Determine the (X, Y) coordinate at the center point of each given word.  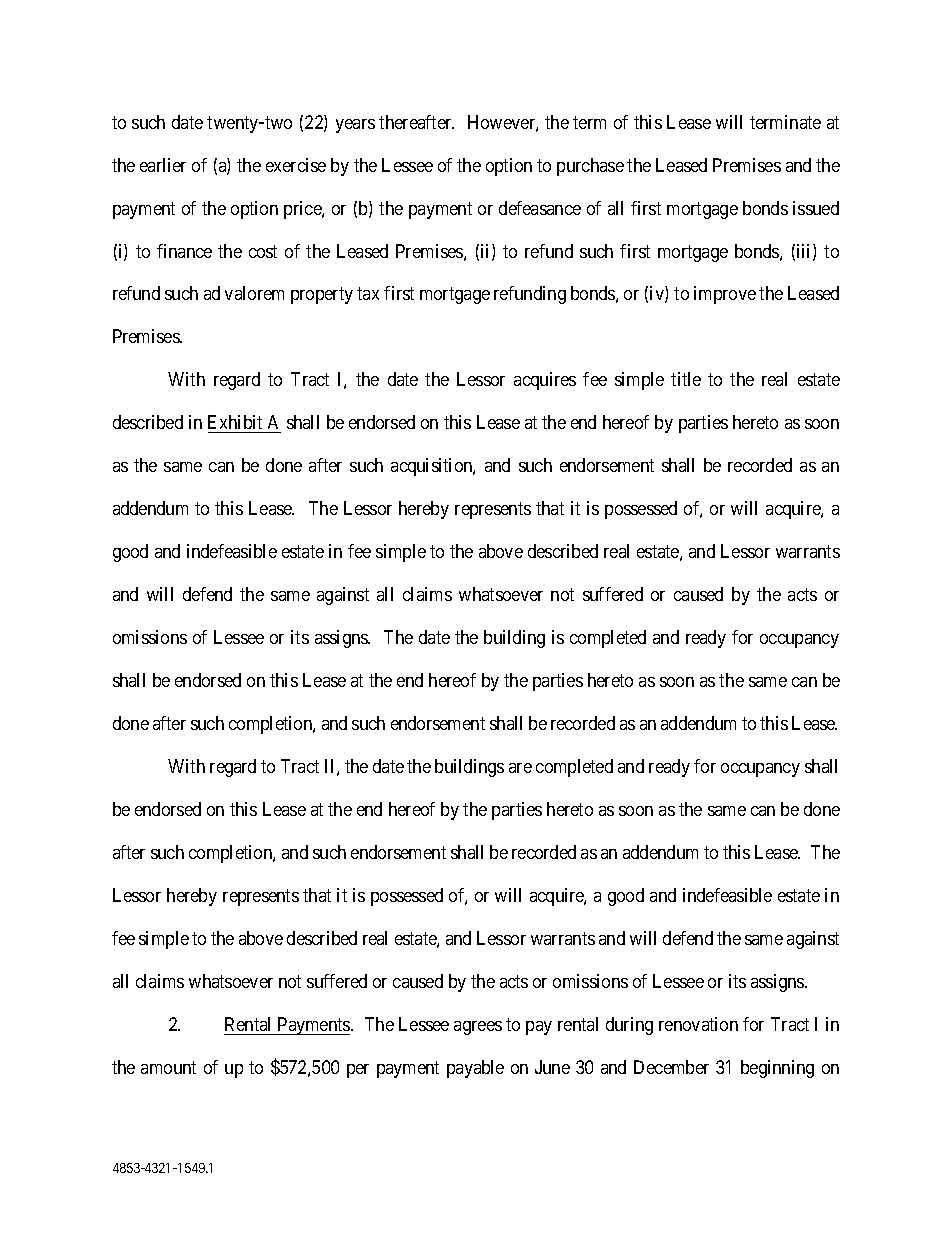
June (552, 1067)
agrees (478, 1028)
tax (368, 294)
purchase (590, 167)
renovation (698, 1024)
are (520, 768)
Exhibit (236, 424)
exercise (296, 165)
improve (725, 295)
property (322, 296)
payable (475, 1069)
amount (168, 1067)
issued (816, 208)
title (686, 379)
